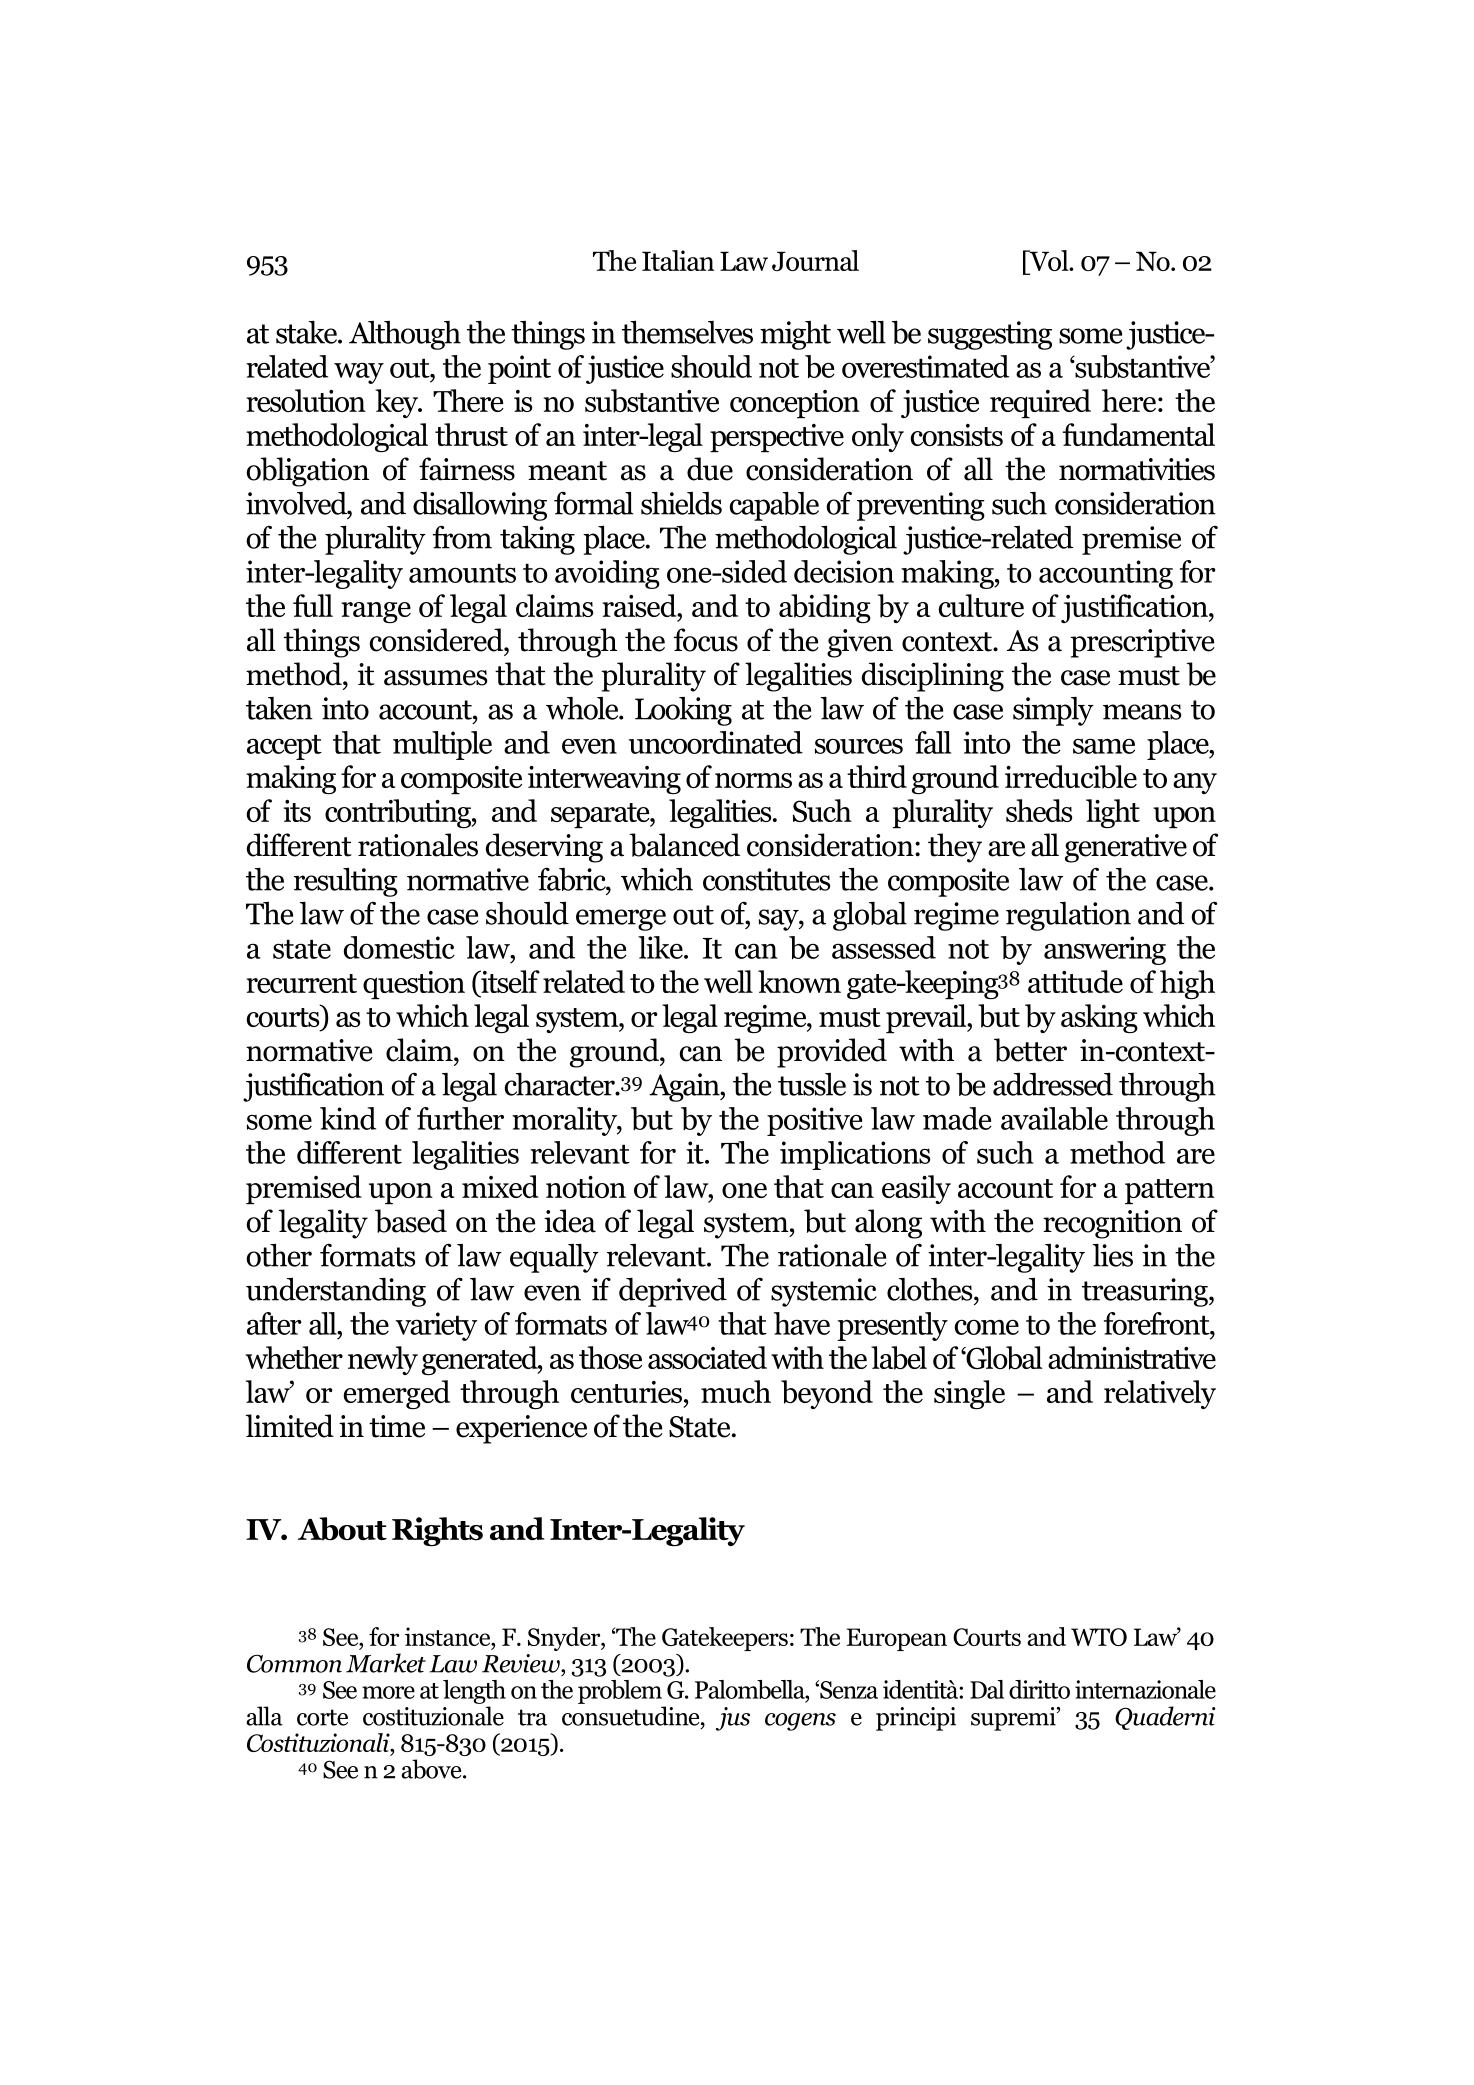 Image resolution: width=1474 pixels, height=2085 pixels. Describe the element at coordinates (620, 1692) in the screenshot. I see `problem` at that location.
